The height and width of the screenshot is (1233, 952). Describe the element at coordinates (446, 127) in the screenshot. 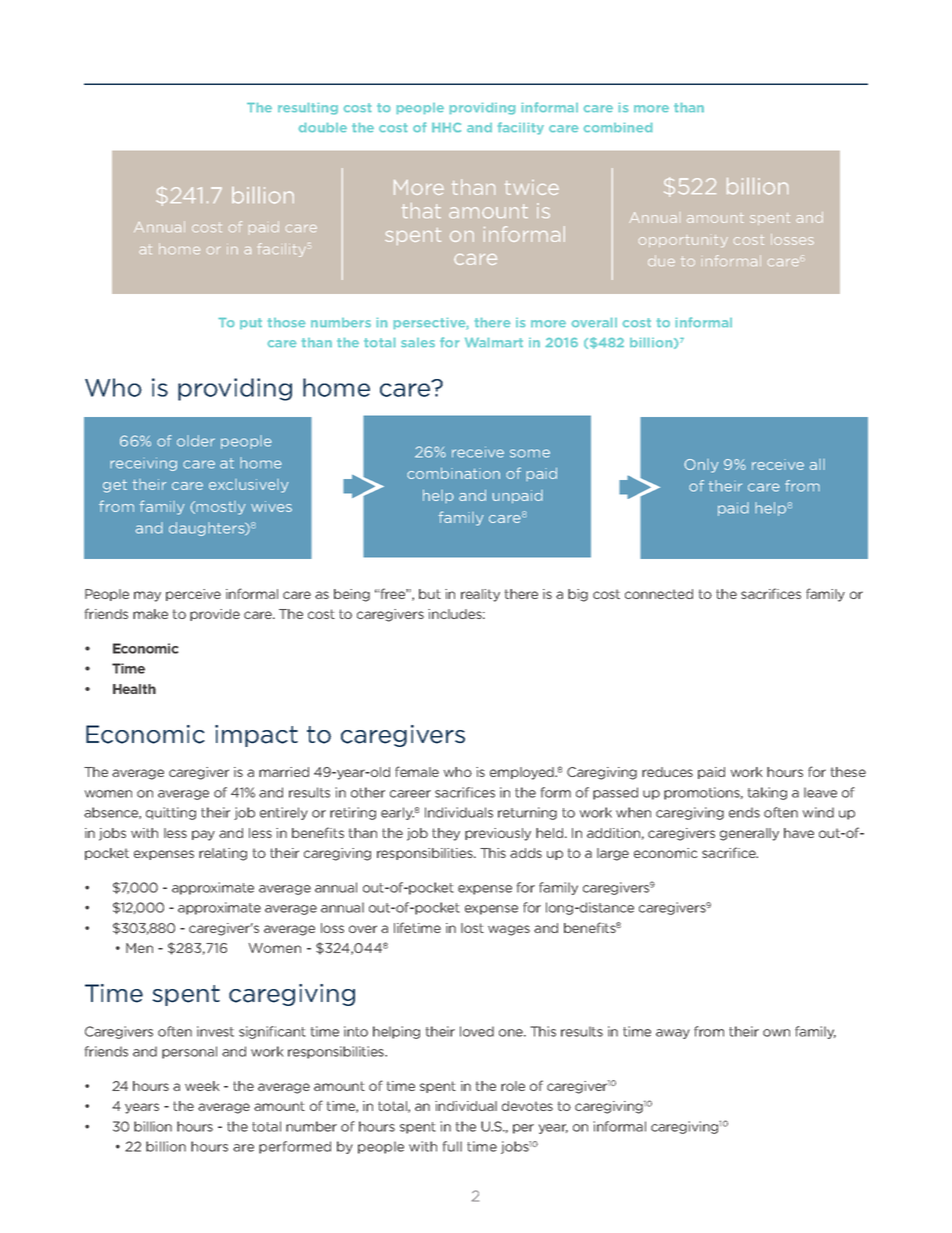

I see `HHC` at that location.
